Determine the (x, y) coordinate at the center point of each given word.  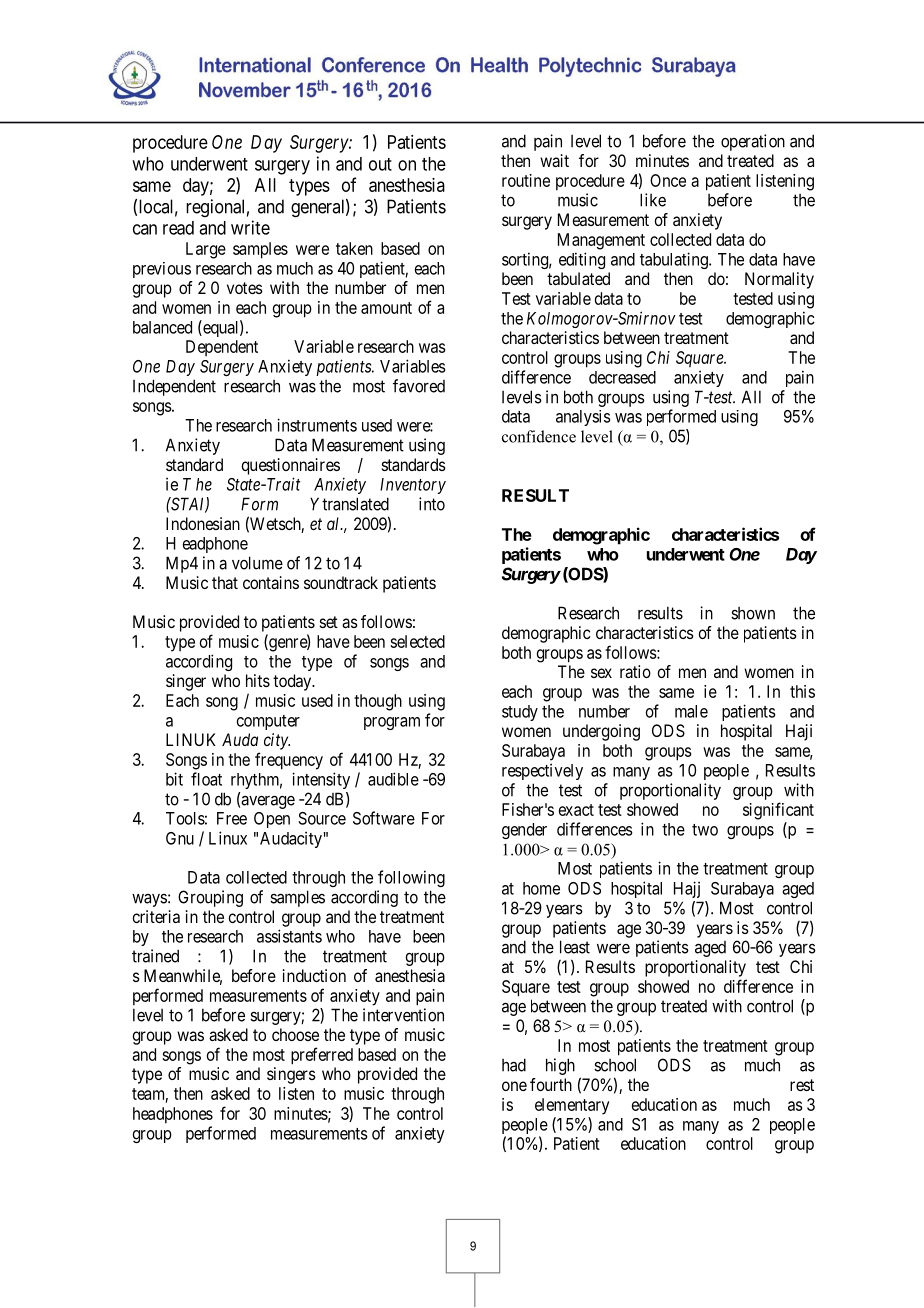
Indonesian (203, 523)
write (250, 227)
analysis (583, 418)
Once (668, 180)
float (206, 779)
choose (295, 1034)
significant (778, 811)
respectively (542, 771)
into (432, 504)
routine (526, 180)
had (514, 1065)
